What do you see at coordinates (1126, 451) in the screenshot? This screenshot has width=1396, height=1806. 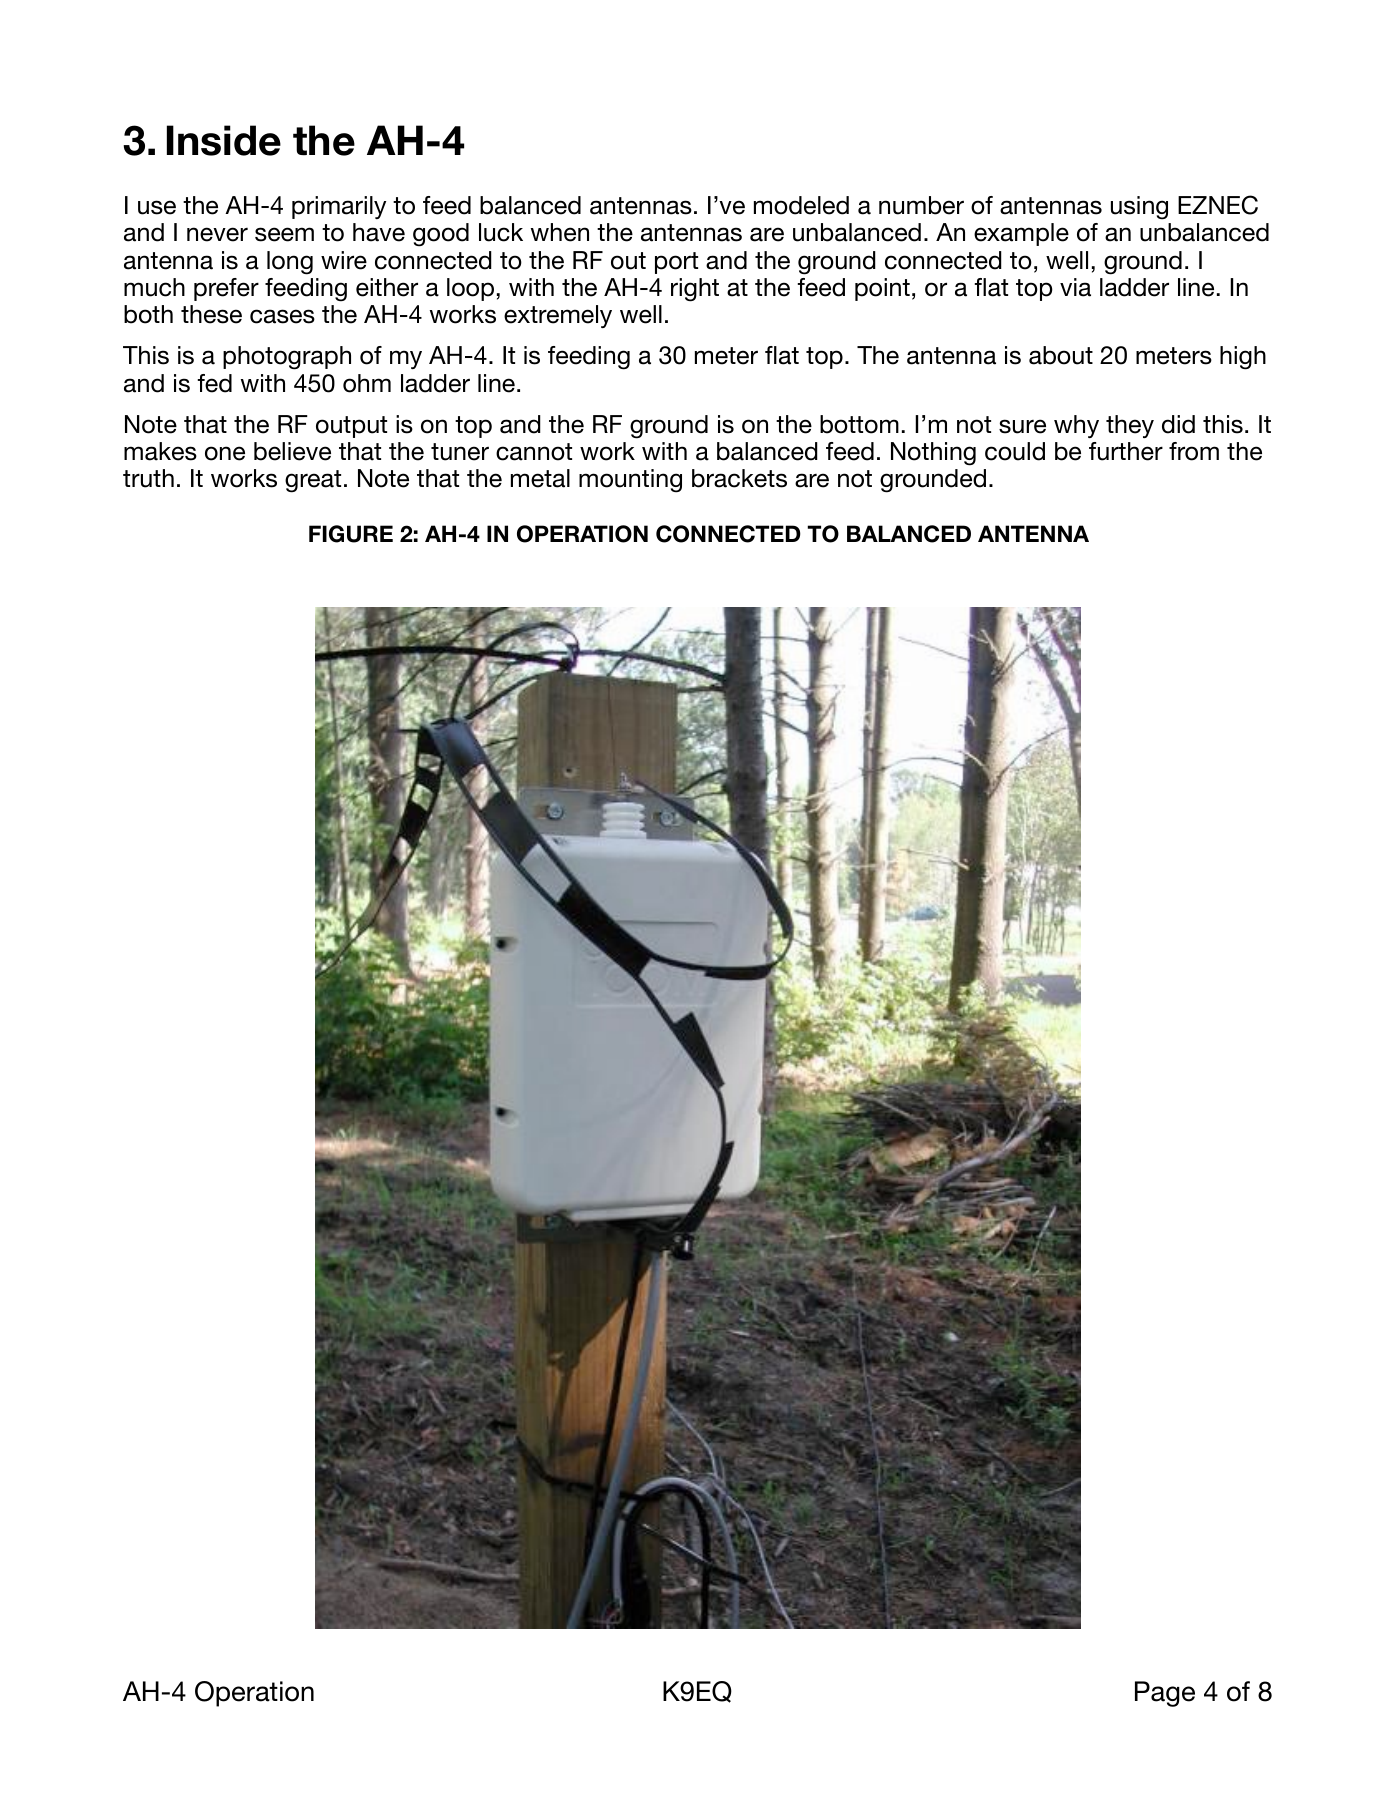 I see `further` at bounding box center [1126, 451].
